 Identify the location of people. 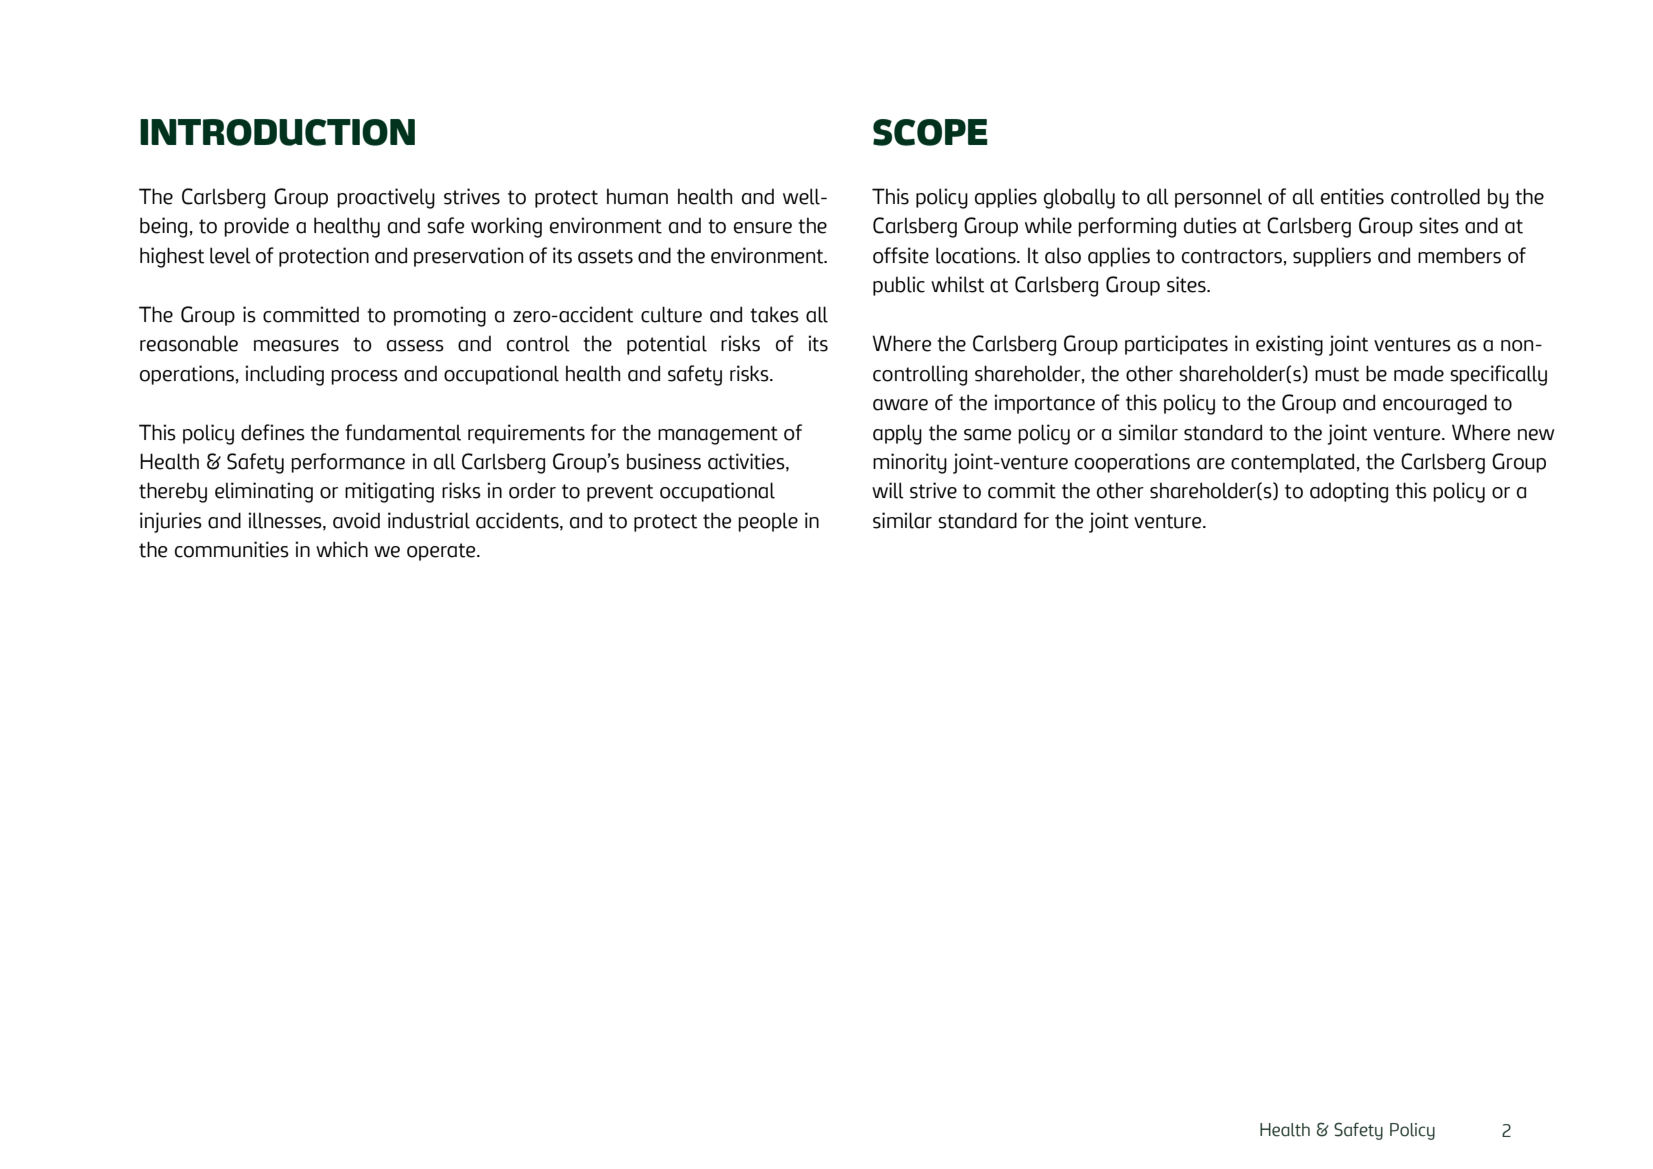
(768, 522).
